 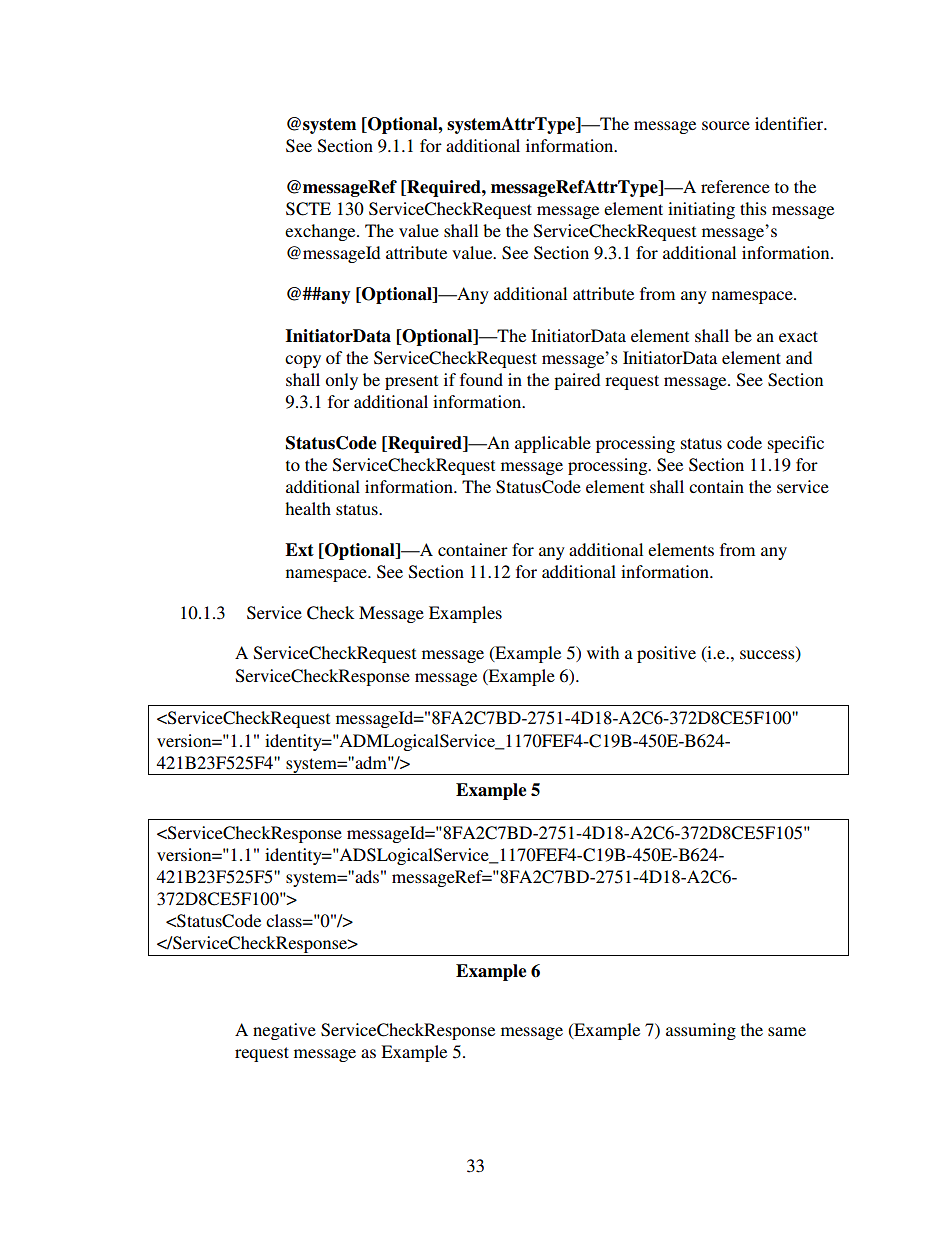 I want to click on success, so click(x=768, y=656).
